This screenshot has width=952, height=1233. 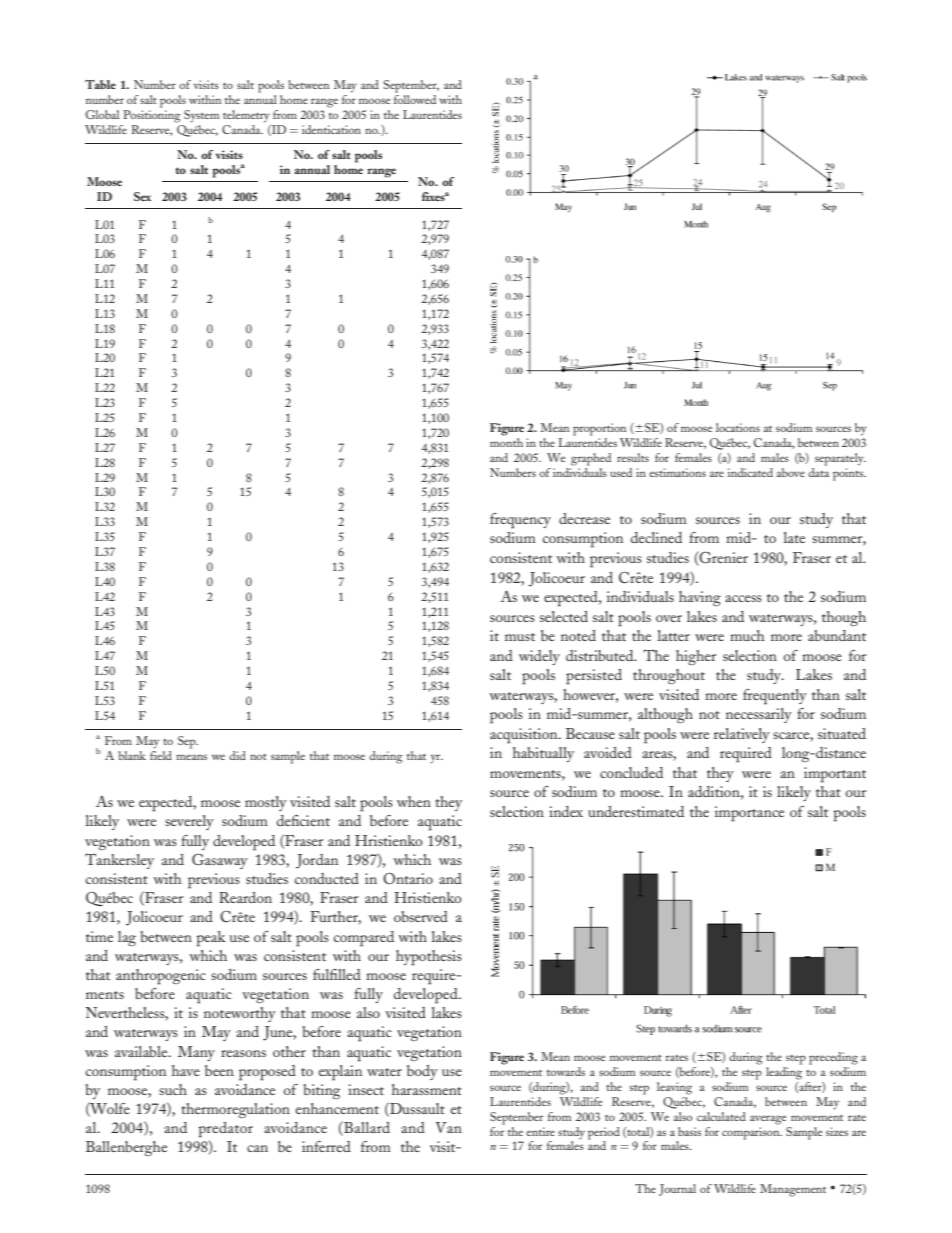 What do you see at coordinates (747, 635) in the screenshot?
I see `much` at bounding box center [747, 635].
